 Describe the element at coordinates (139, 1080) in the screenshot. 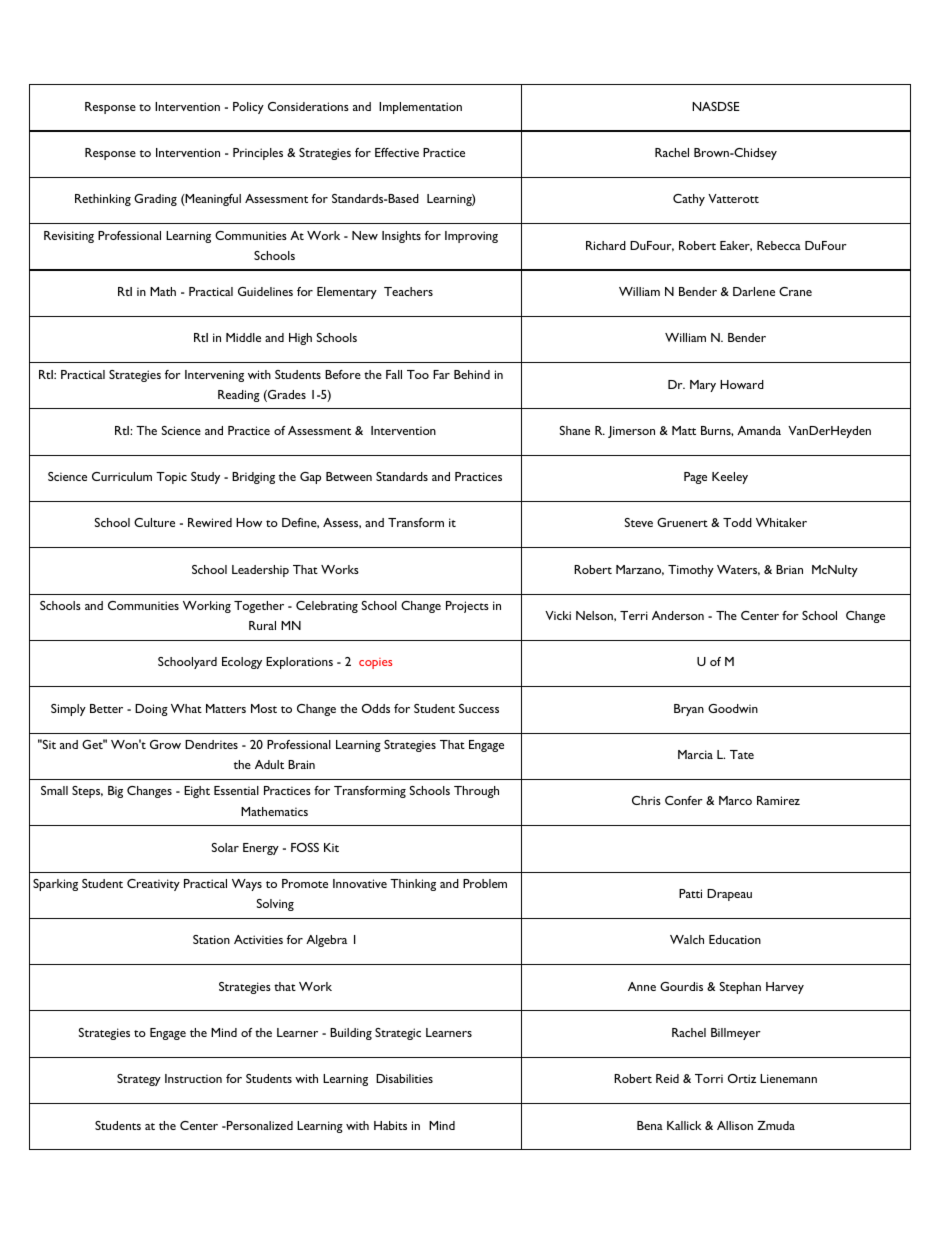

I see `Strategy` at that location.
